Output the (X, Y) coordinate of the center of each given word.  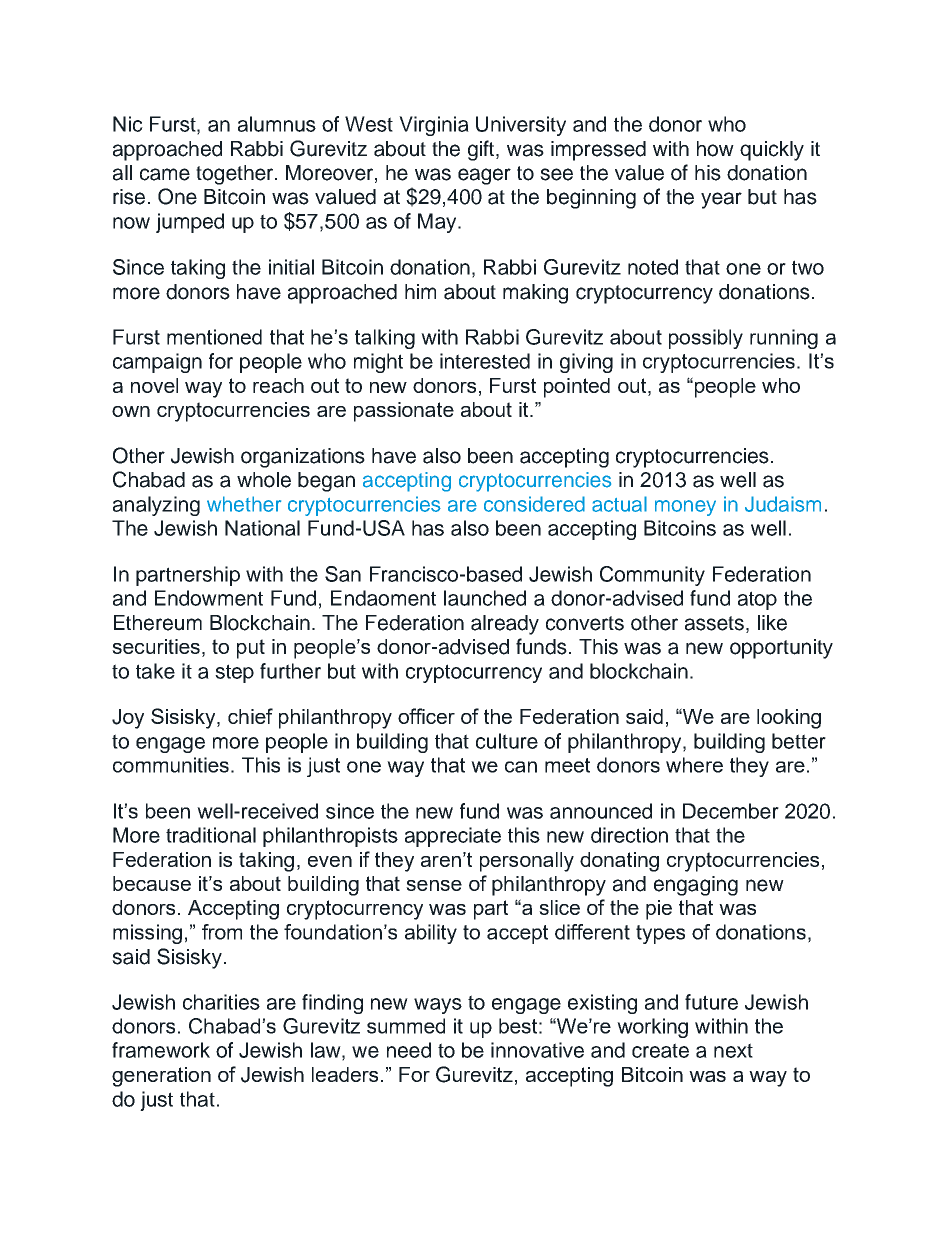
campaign (157, 363)
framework (161, 1050)
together (236, 175)
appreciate (453, 837)
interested (485, 361)
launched (485, 598)
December (731, 811)
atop (757, 600)
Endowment (209, 598)
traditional (211, 835)
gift (482, 150)
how (715, 149)
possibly (706, 339)
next (733, 1050)
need (409, 1050)
